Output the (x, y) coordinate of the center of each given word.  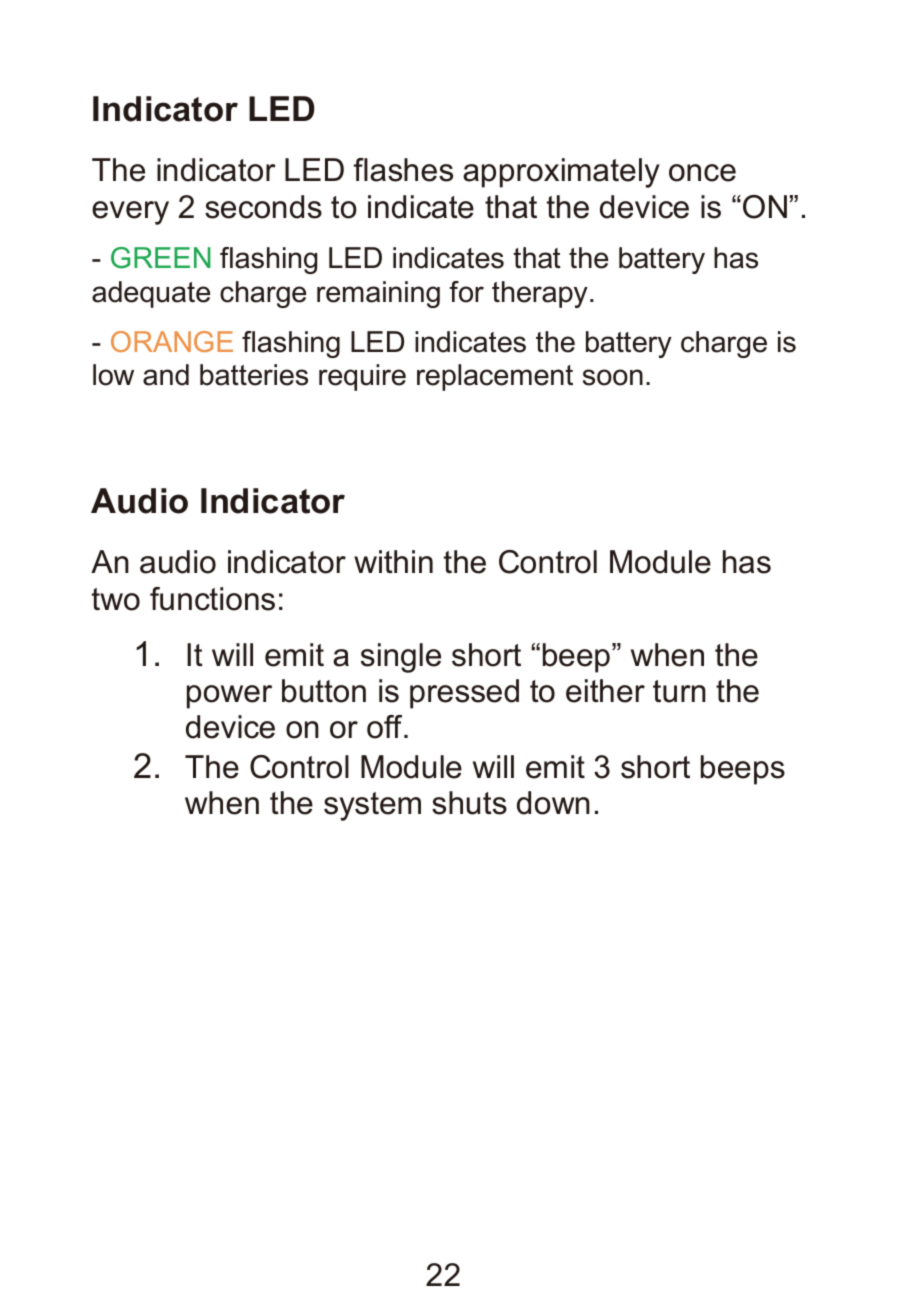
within (393, 561)
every (130, 213)
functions (212, 599)
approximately (561, 173)
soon (613, 377)
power (229, 697)
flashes (403, 170)
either (605, 691)
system (372, 806)
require (362, 377)
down (553, 803)
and (166, 375)
